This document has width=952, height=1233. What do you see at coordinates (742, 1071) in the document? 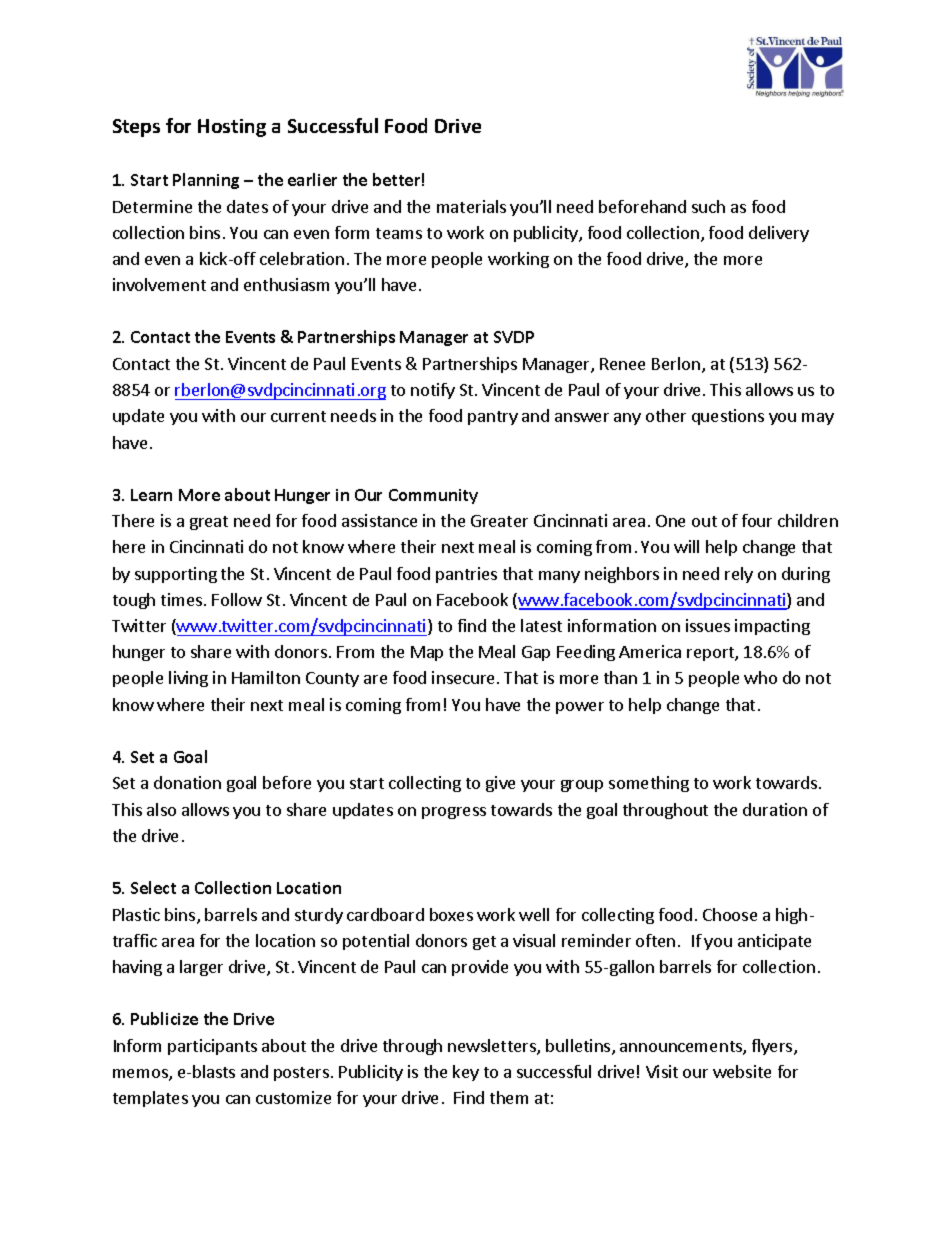
I see `website` at bounding box center [742, 1071].
